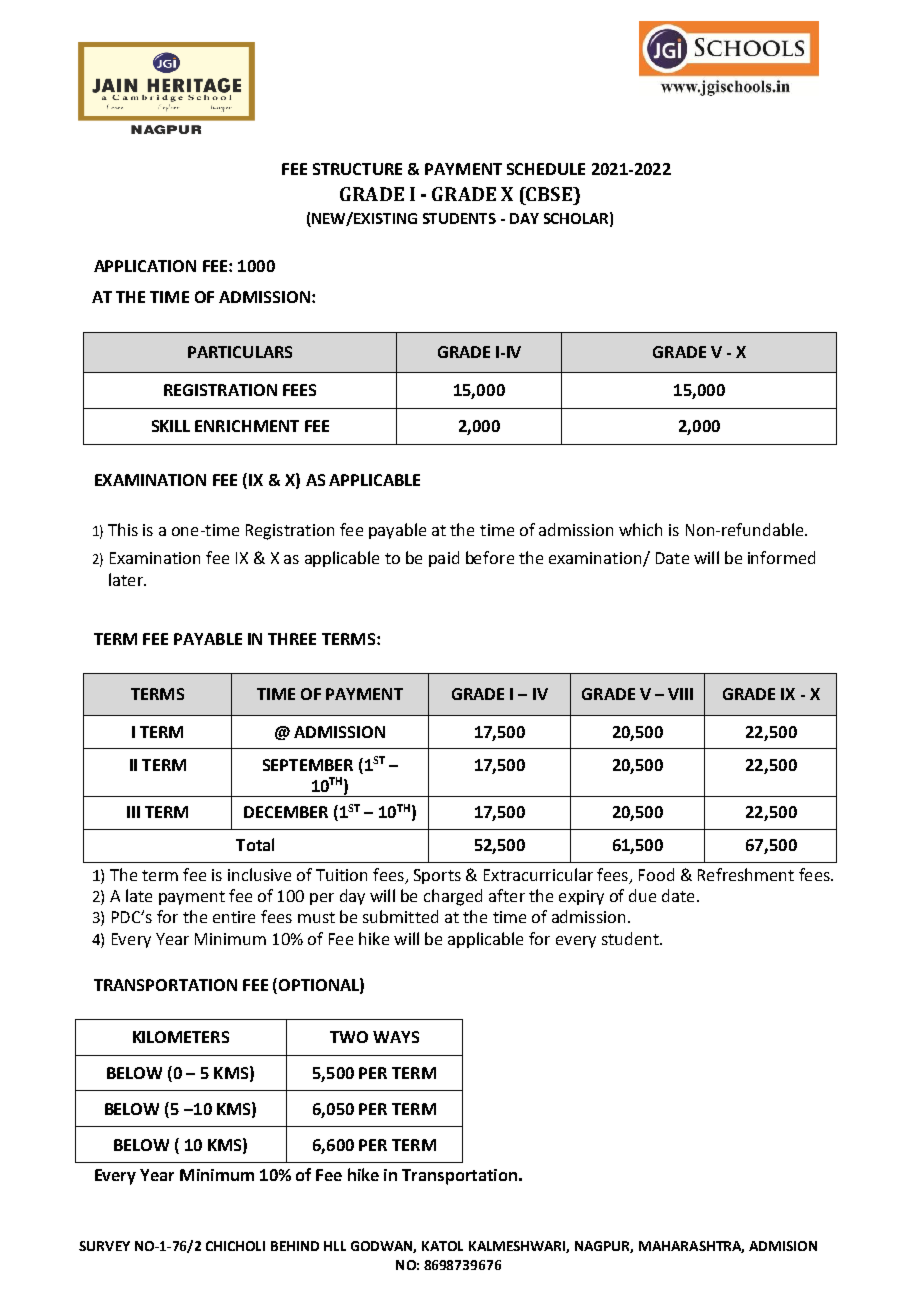  What do you see at coordinates (234, 917) in the image?
I see `entire` at bounding box center [234, 917].
